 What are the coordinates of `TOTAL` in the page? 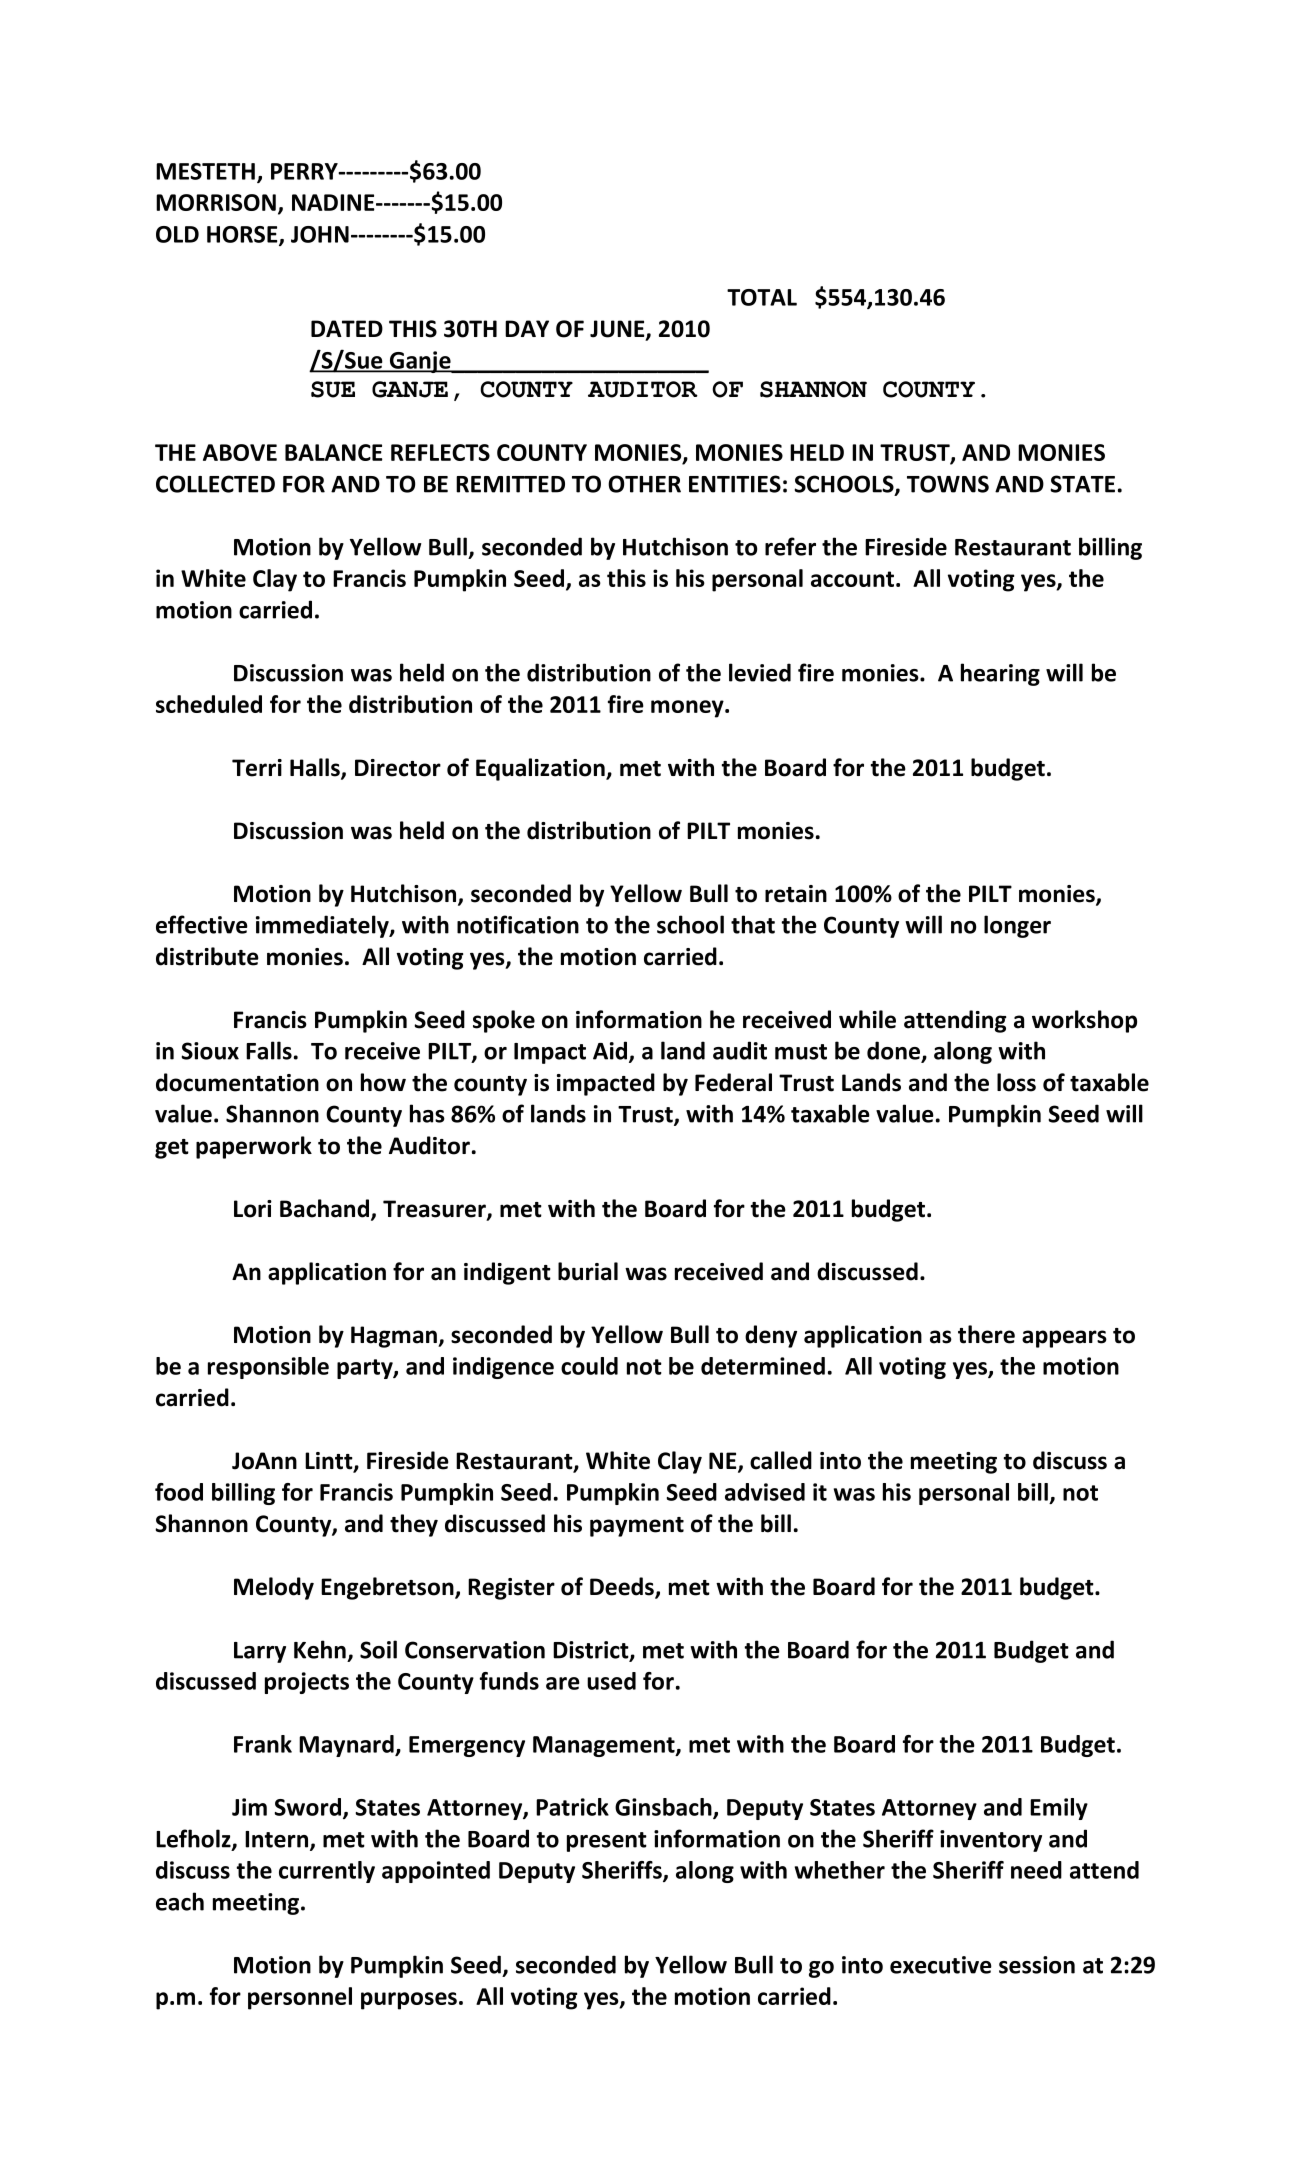 It's located at (762, 297).
